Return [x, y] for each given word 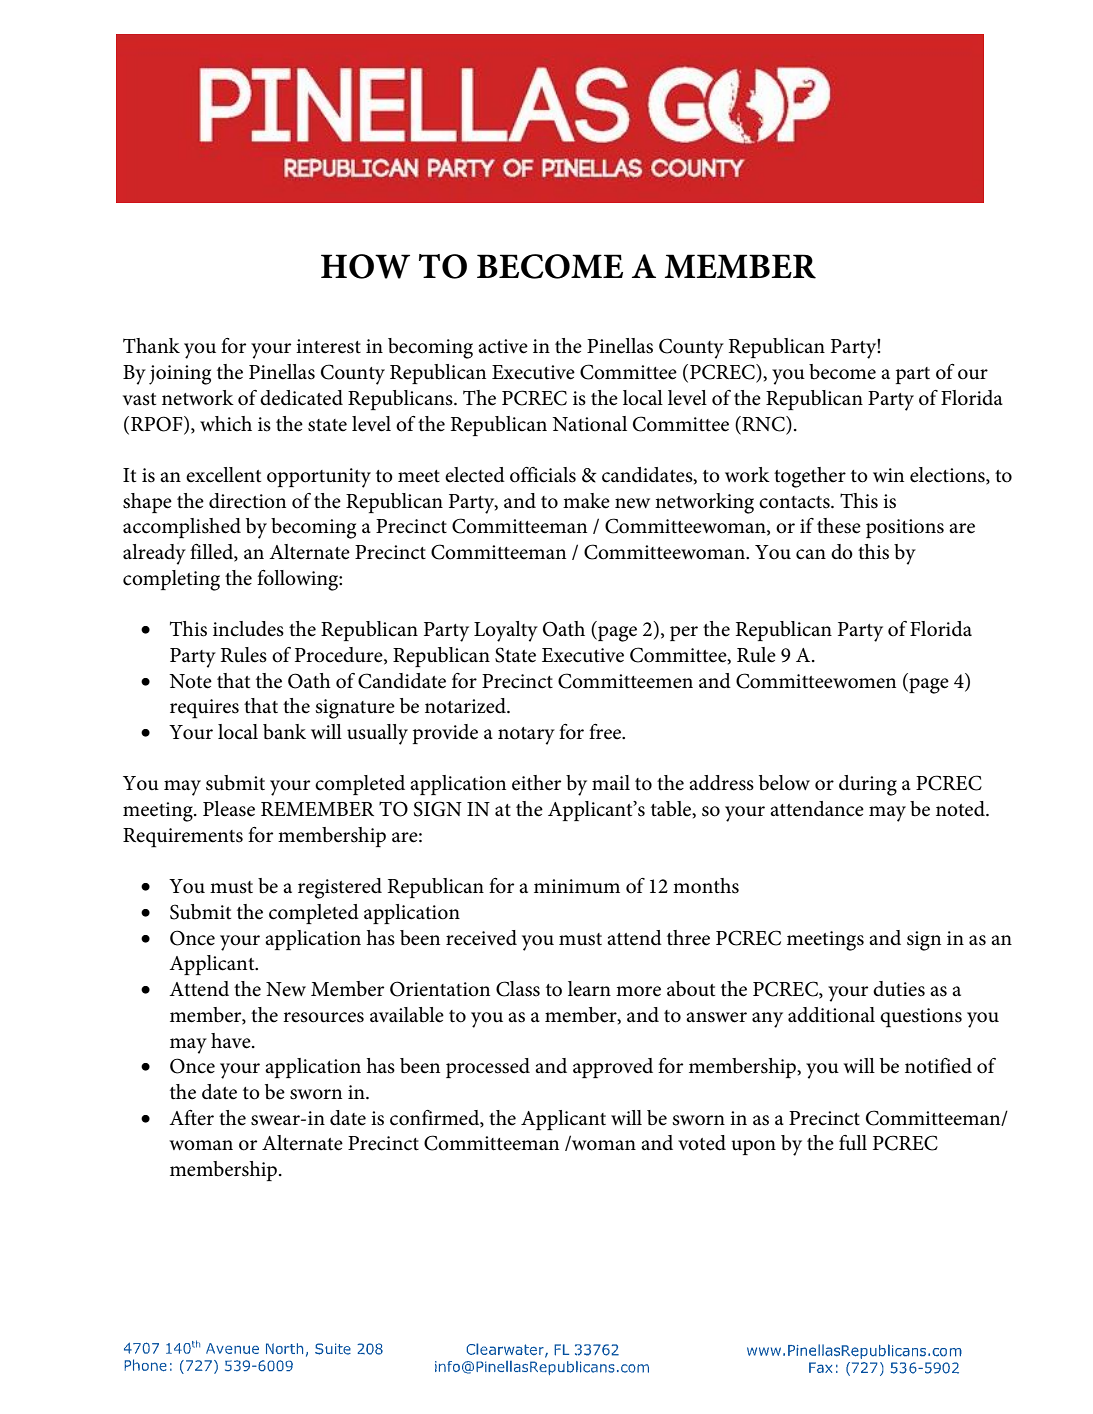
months [706, 886]
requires [204, 709]
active [503, 346]
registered [340, 888]
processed [488, 1068]
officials [543, 475]
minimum [577, 886]
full [853, 1143]
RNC [763, 424]
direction [247, 501]
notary [526, 736]
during [868, 785]
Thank [151, 345]
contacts [795, 502]
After [191, 1118]
